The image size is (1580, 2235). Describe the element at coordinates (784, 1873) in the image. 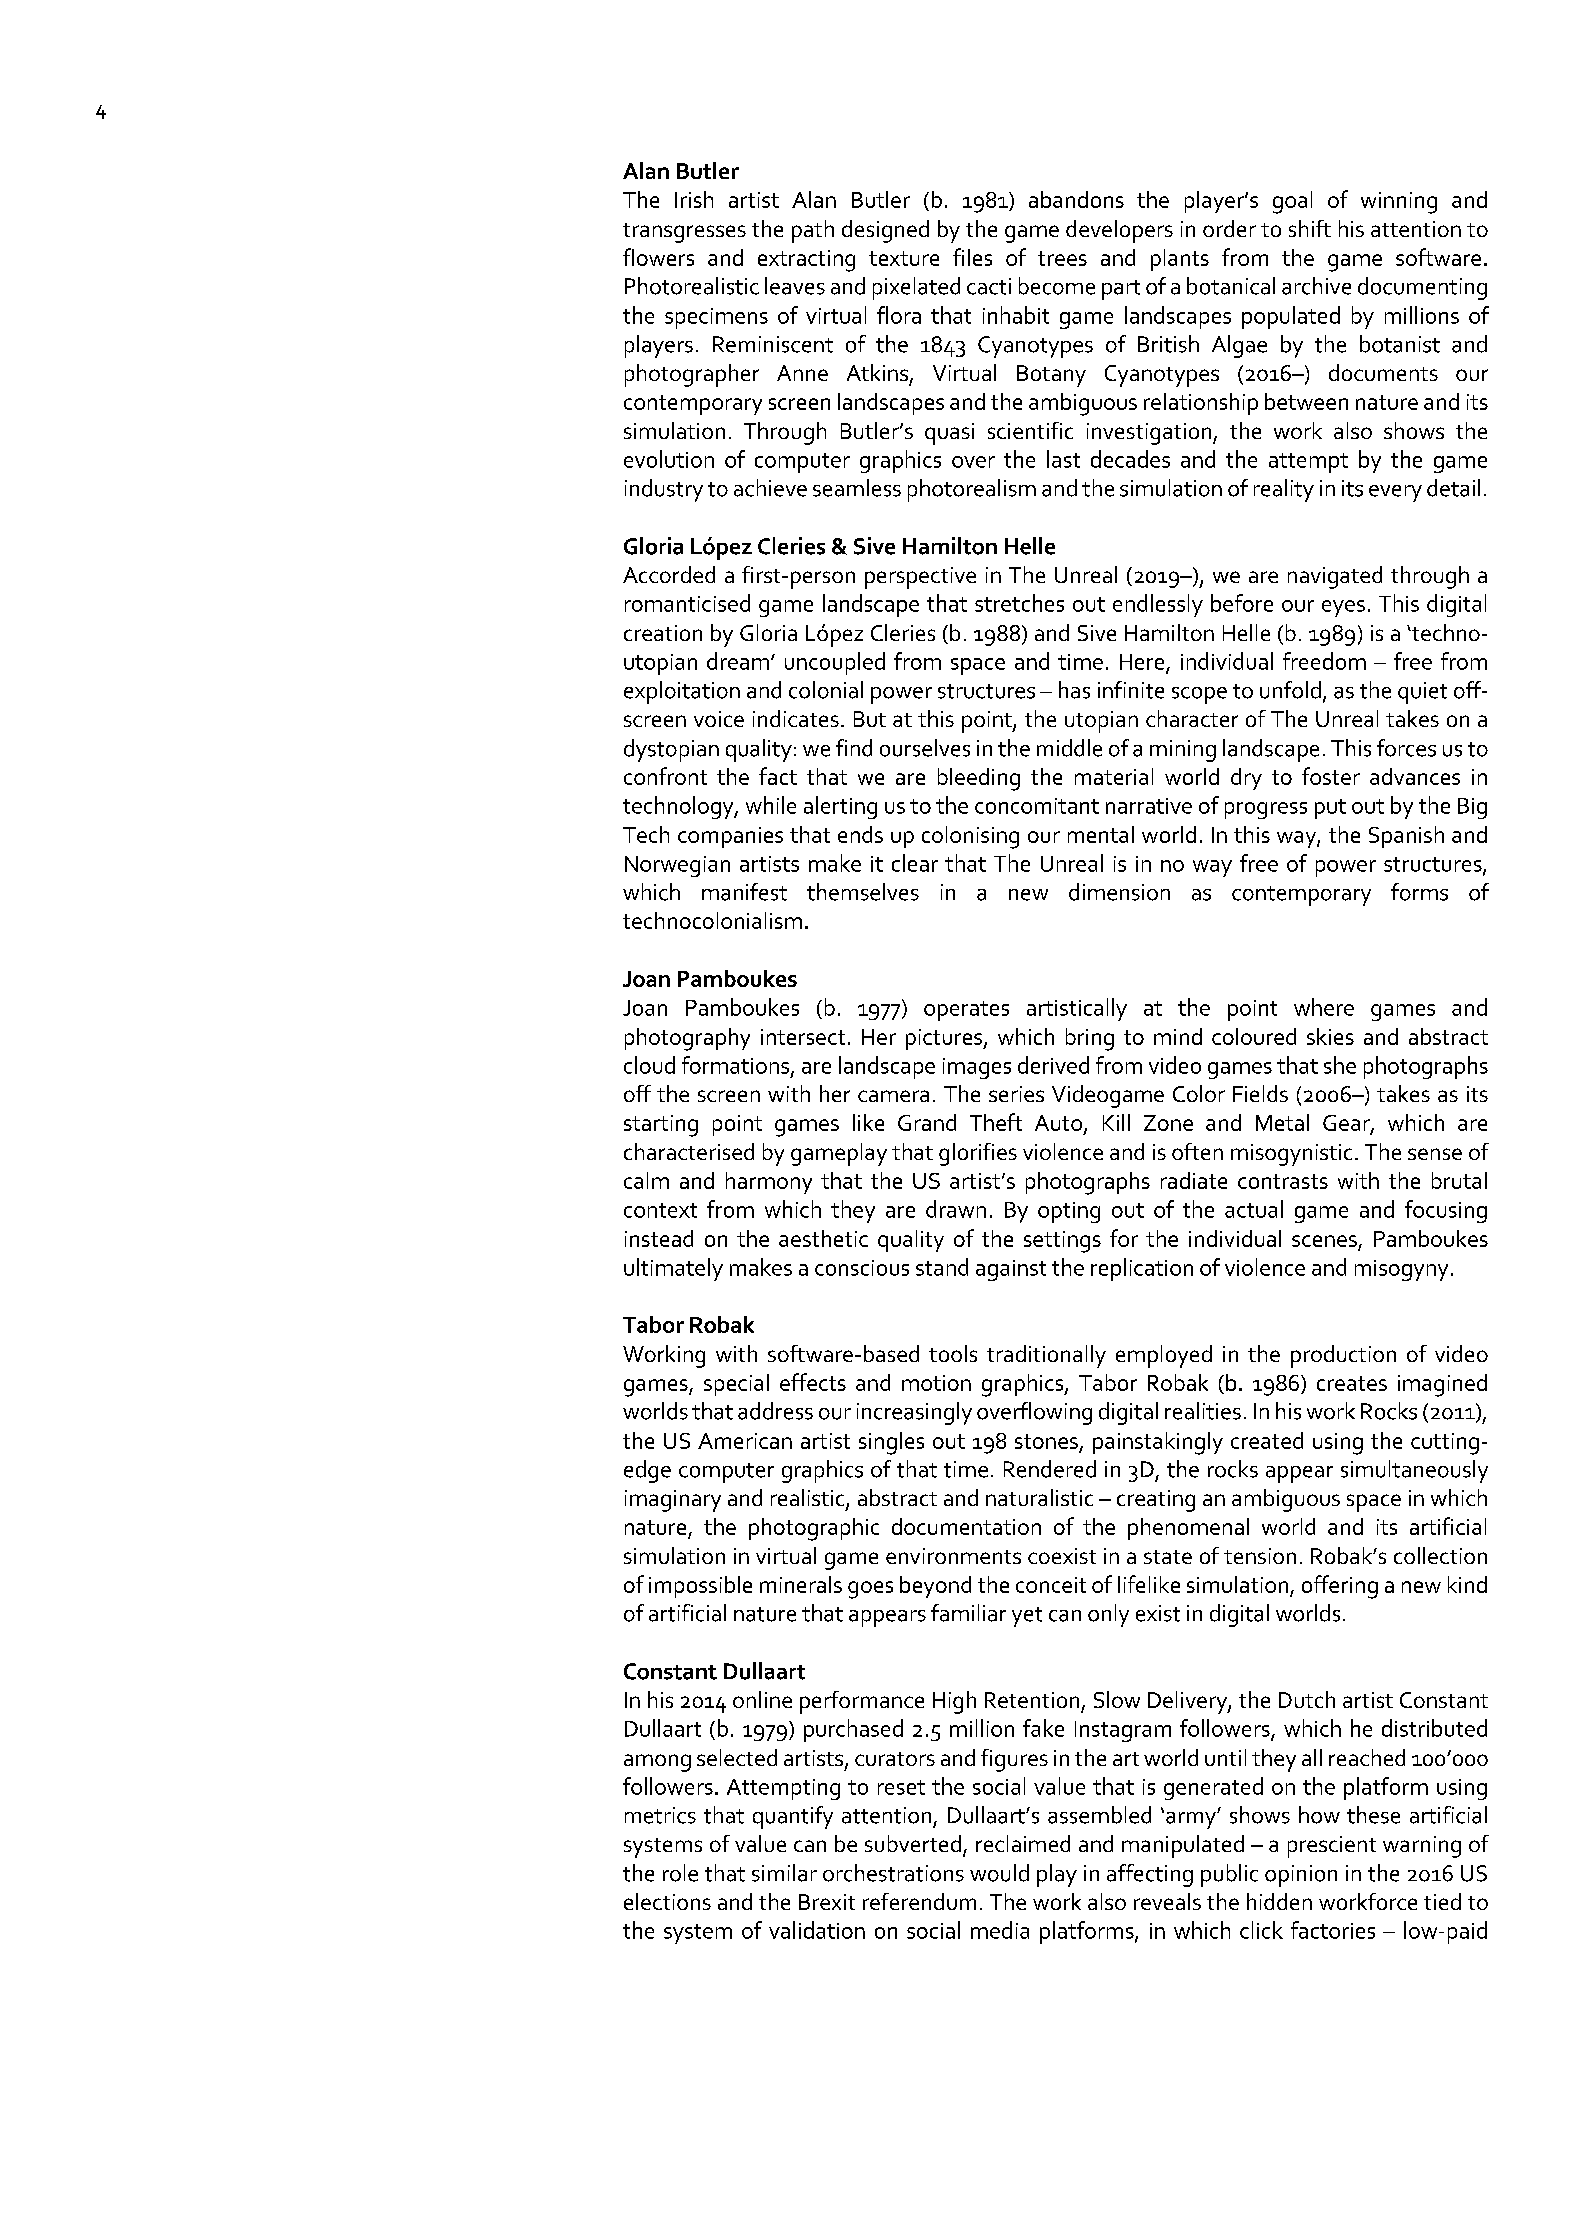

I see `similar` at that location.
